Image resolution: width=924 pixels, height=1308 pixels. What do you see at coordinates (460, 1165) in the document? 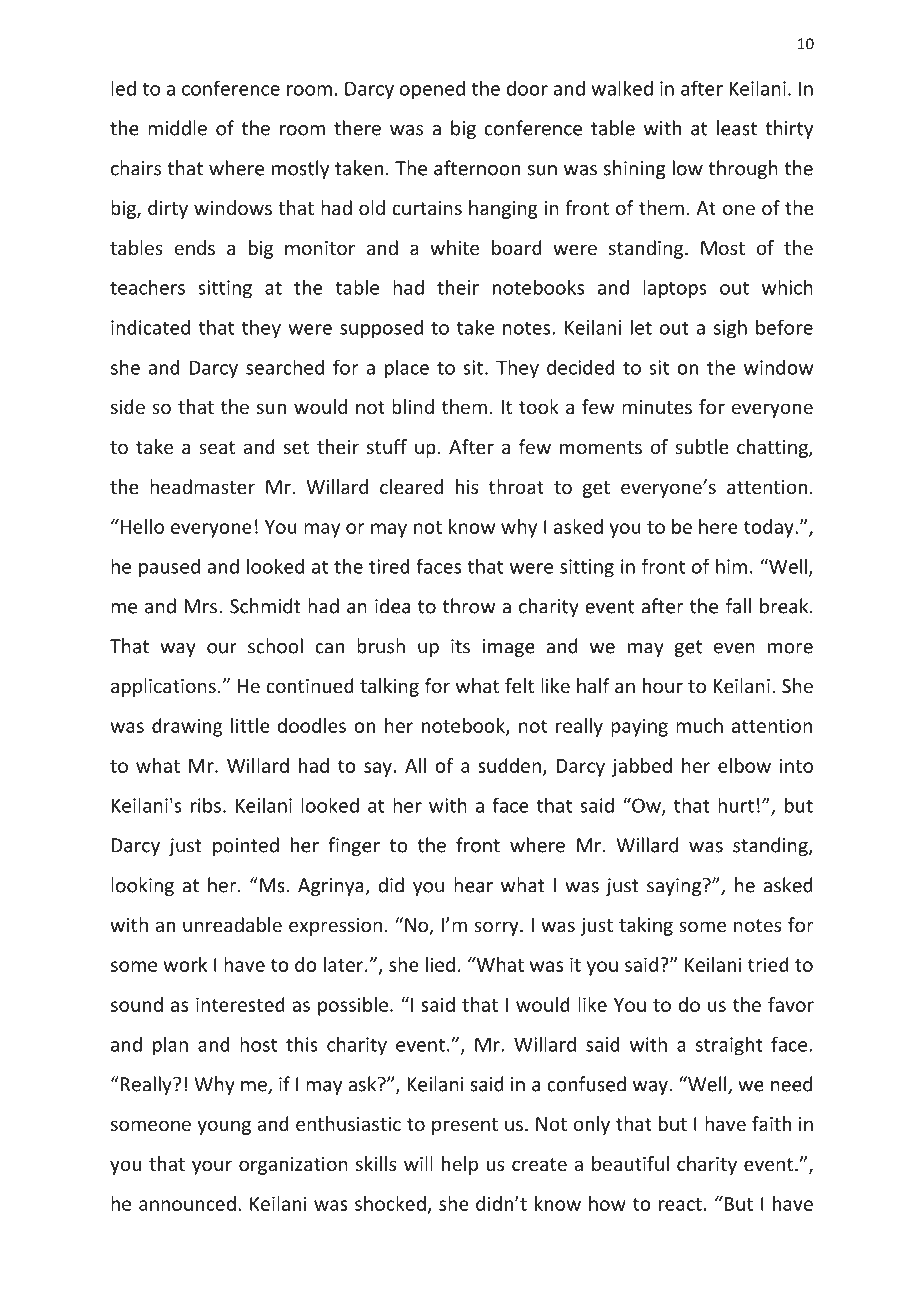
I see `help` at bounding box center [460, 1165].
